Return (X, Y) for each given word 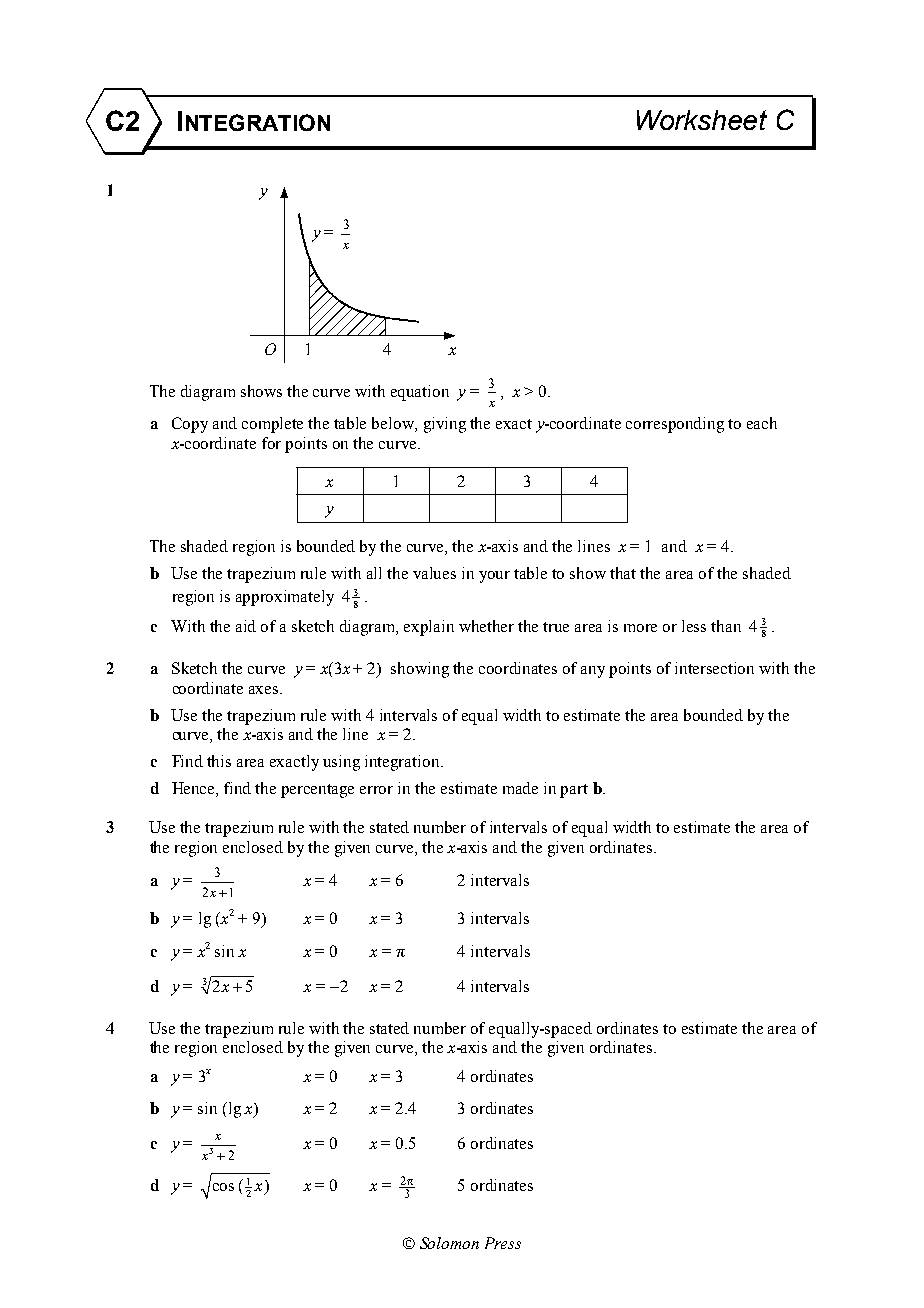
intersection (714, 668)
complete (272, 425)
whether (486, 626)
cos (223, 1187)
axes (265, 690)
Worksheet (702, 120)
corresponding (675, 425)
